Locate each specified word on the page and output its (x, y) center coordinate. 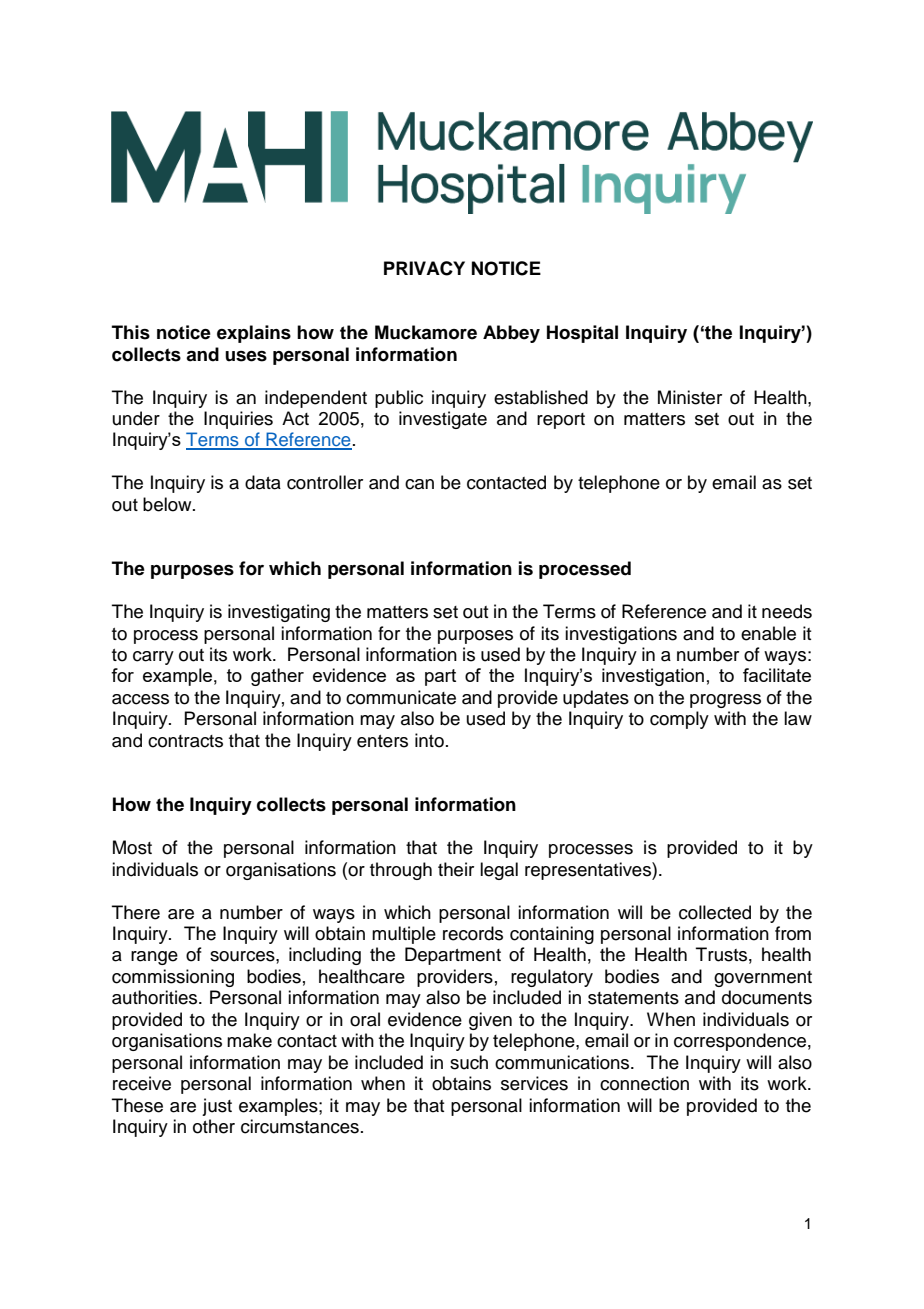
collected (715, 912)
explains (254, 334)
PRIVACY (424, 268)
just (217, 1107)
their (456, 869)
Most (132, 847)
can (419, 484)
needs (787, 611)
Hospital (582, 334)
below (168, 504)
